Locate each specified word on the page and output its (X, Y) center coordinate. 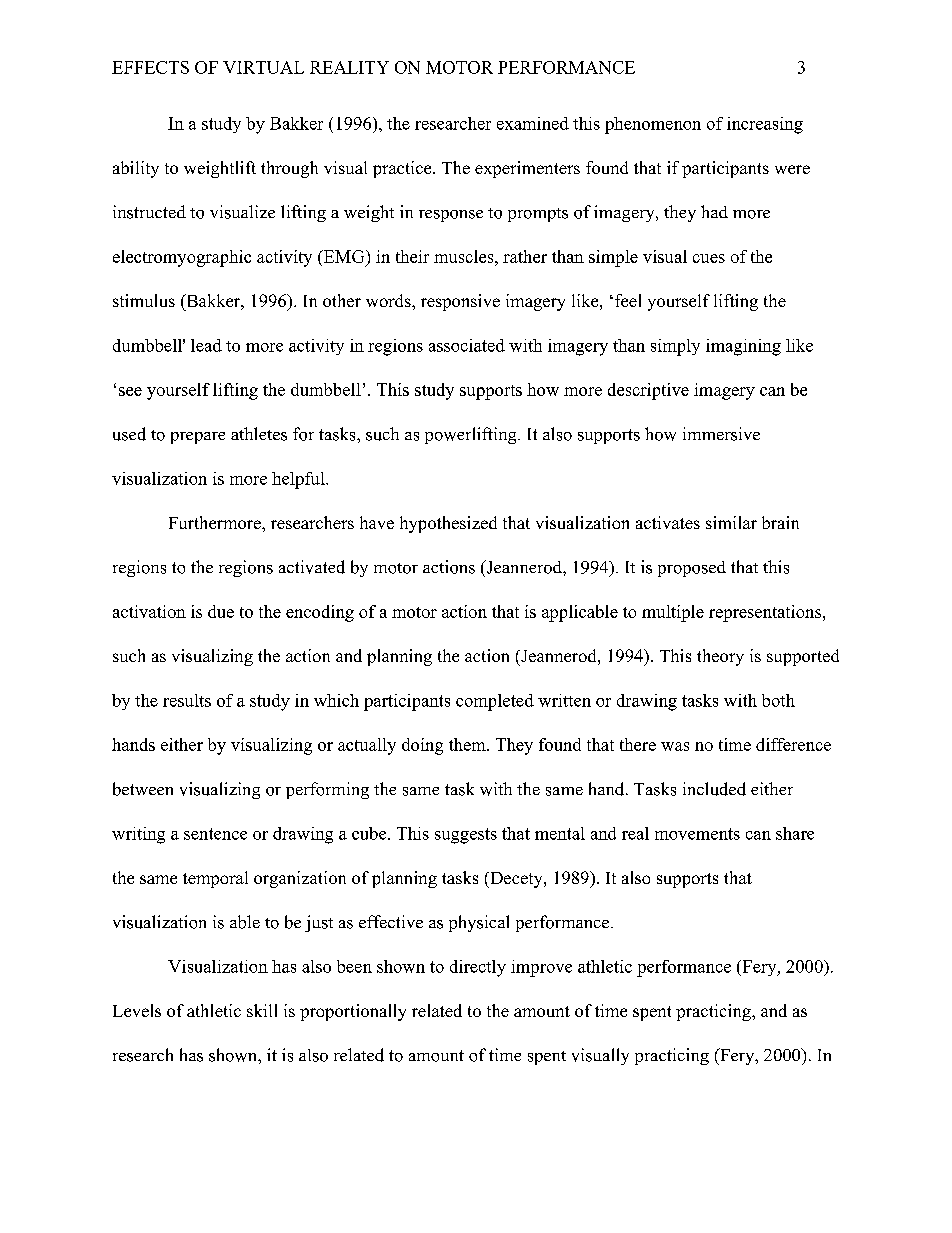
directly (478, 968)
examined (533, 123)
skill (262, 1010)
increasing (765, 125)
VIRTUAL (263, 67)
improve (541, 968)
